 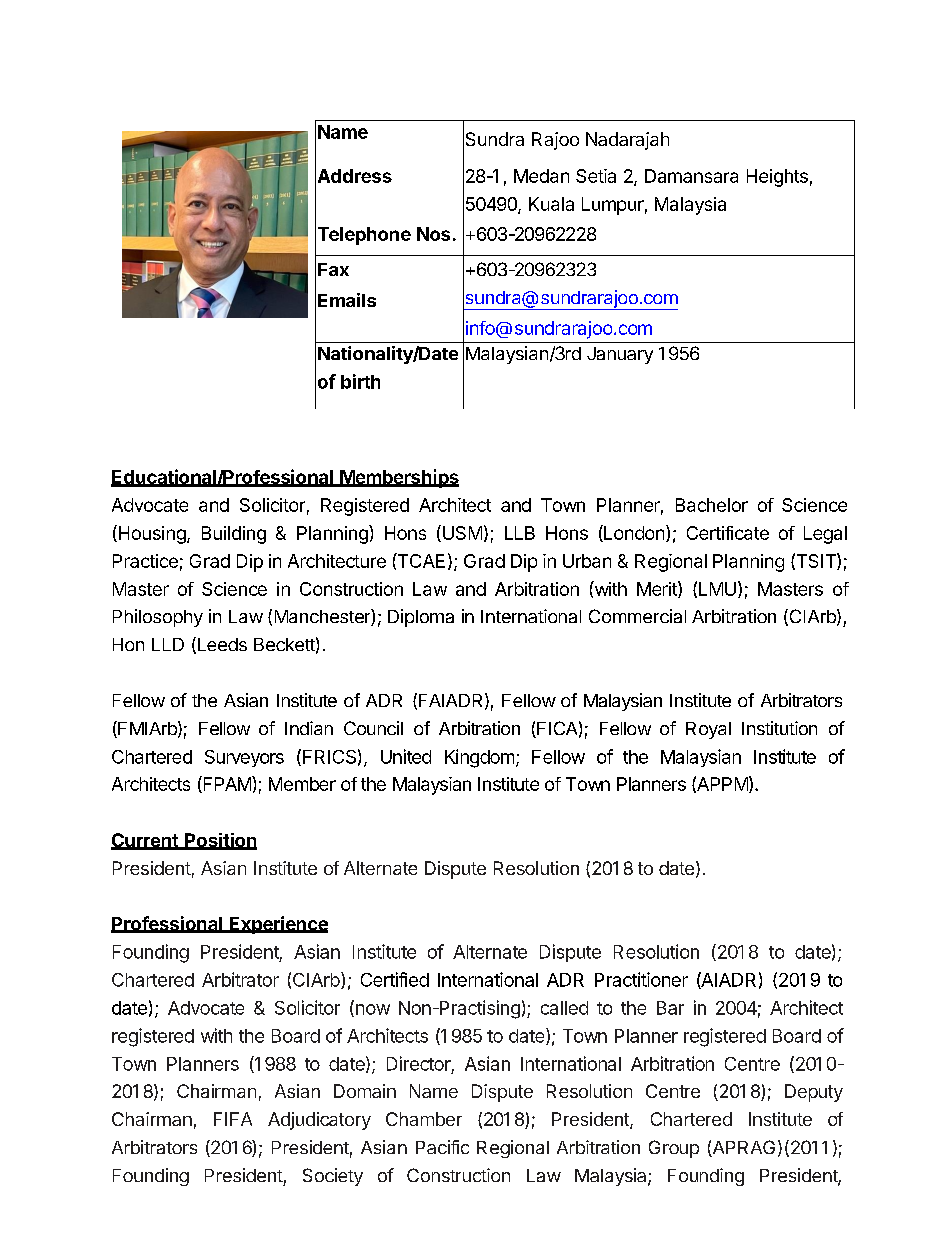 What do you see at coordinates (333, 269) in the document?
I see `Fax` at bounding box center [333, 269].
